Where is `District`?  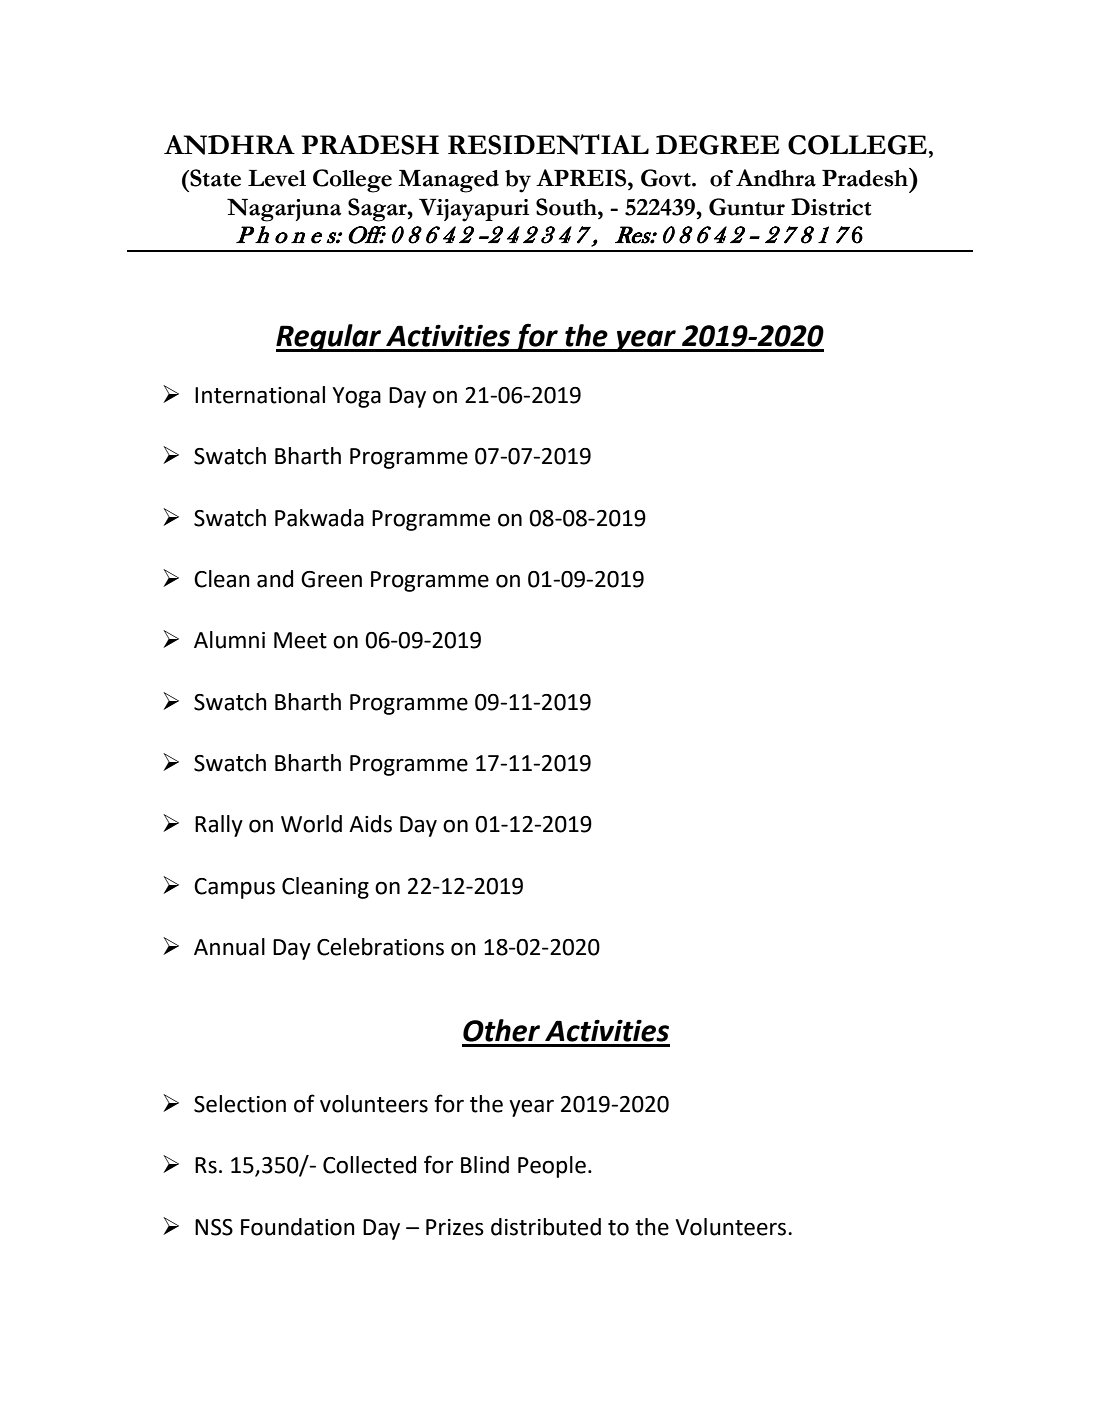 District is located at coordinates (831, 207).
